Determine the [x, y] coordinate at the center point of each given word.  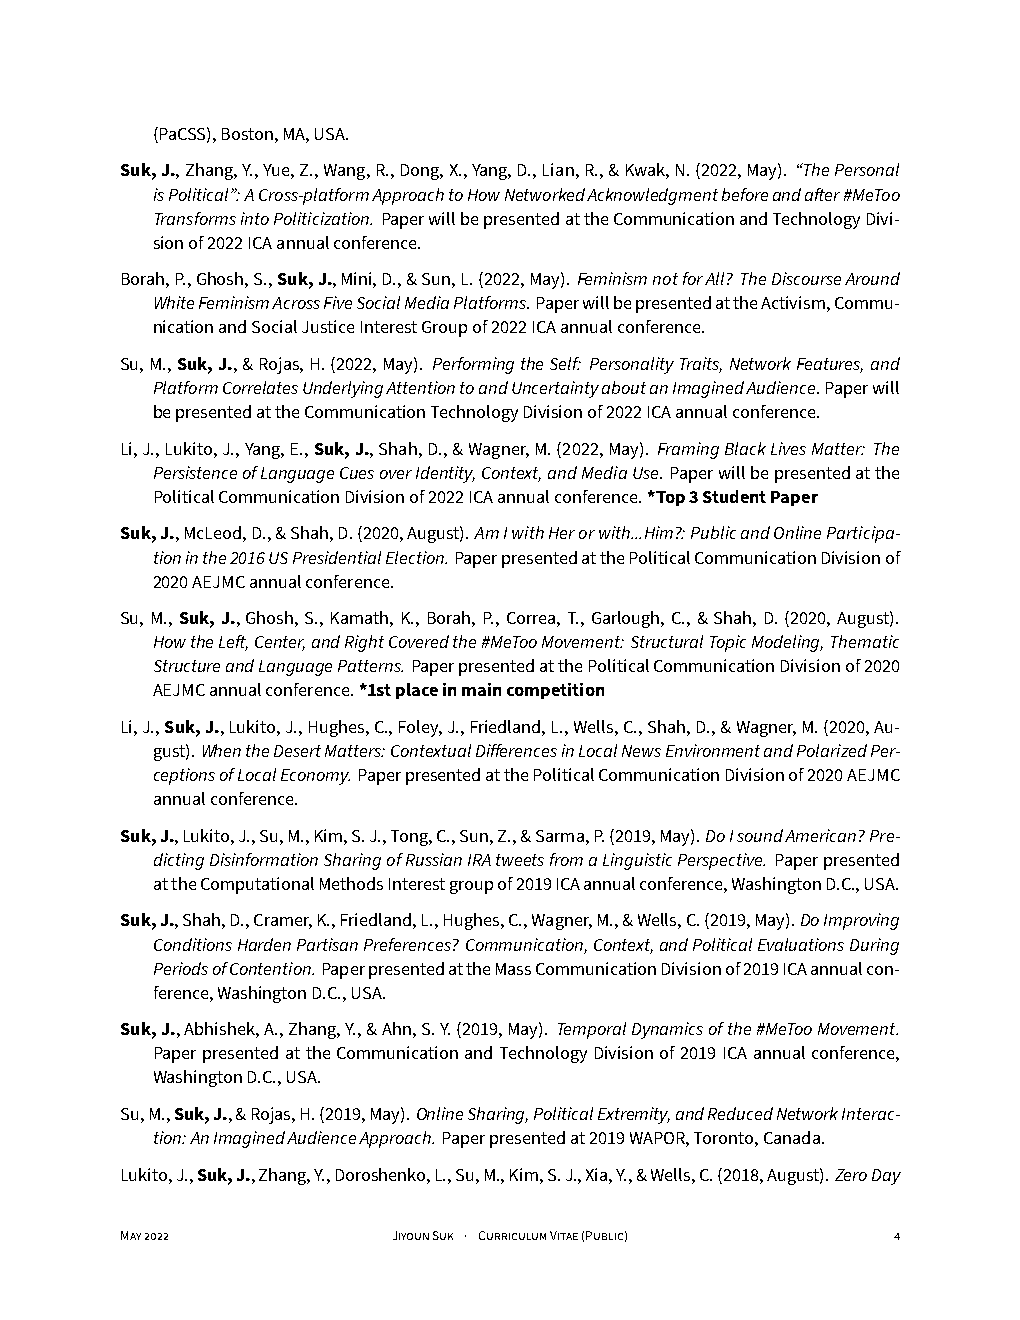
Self [565, 363]
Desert [297, 751]
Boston [247, 134]
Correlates [260, 387]
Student [734, 496]
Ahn [396, 1028]
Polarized [832, 750]
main [481, 689]
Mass [513, 969]
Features [830, 365]
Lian [558, 169]
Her [562, 533]
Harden [264, 944]
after [822, 194]
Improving [861, 921]
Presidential [337, 557]
